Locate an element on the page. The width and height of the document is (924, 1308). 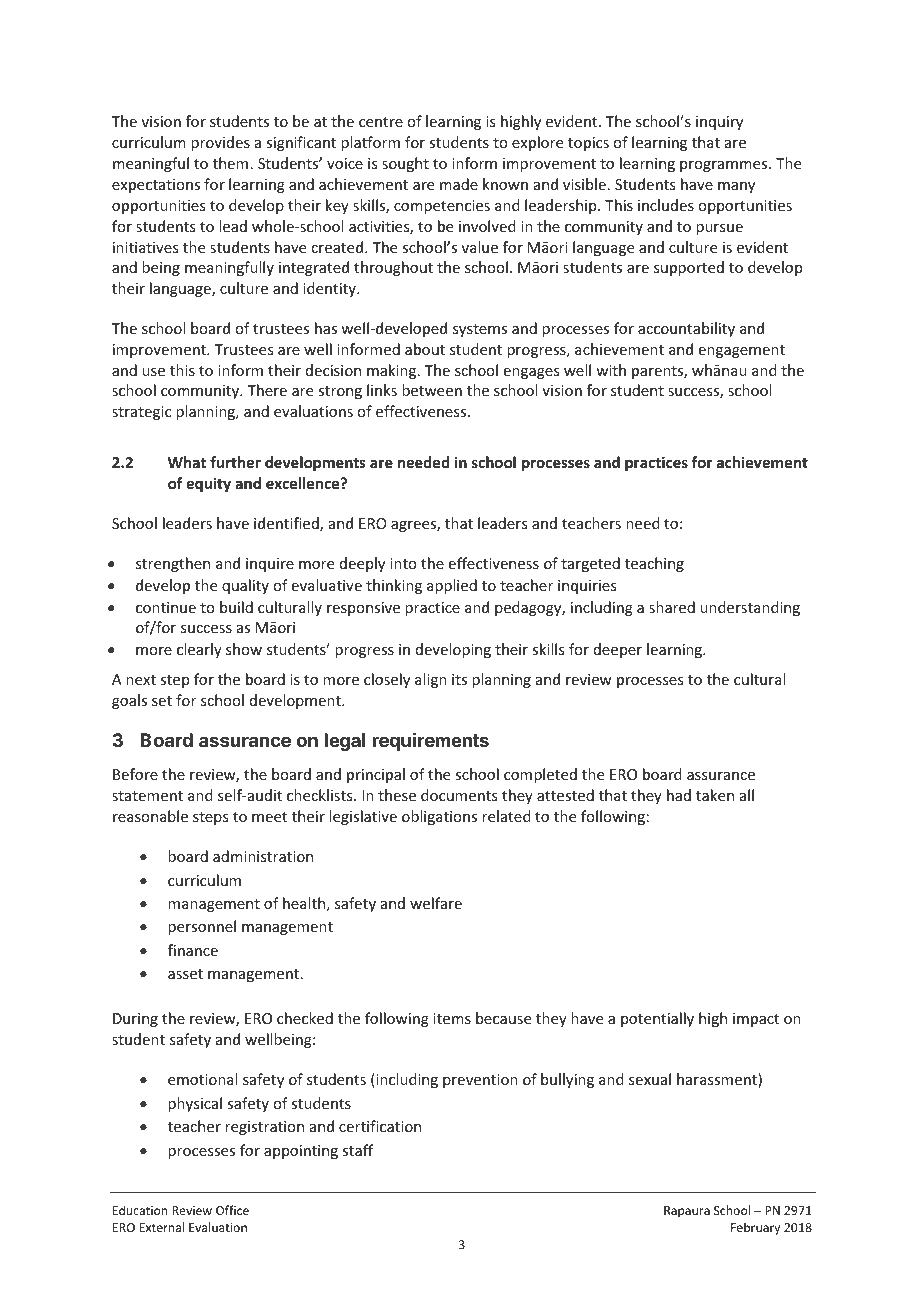
made is located at coordinates (459, 184).
